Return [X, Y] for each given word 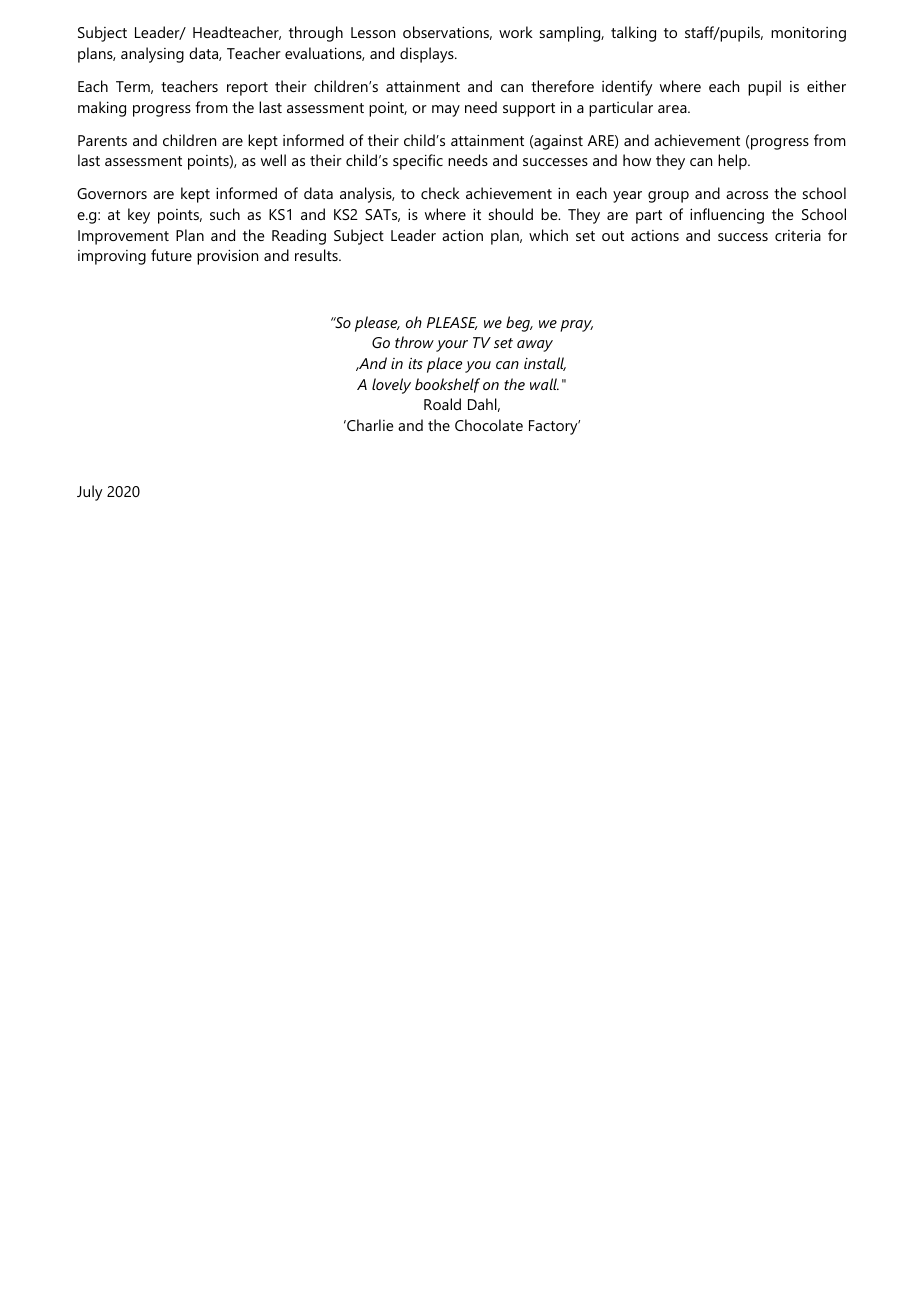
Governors [112, 193]
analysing [152, 55]
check [440, 193]
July [89, 493]
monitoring [808, 34]
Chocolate [489, 425]
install [545, 364]
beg [519, 324]
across [747, 195]
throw [414, 342]
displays [428, 55]
